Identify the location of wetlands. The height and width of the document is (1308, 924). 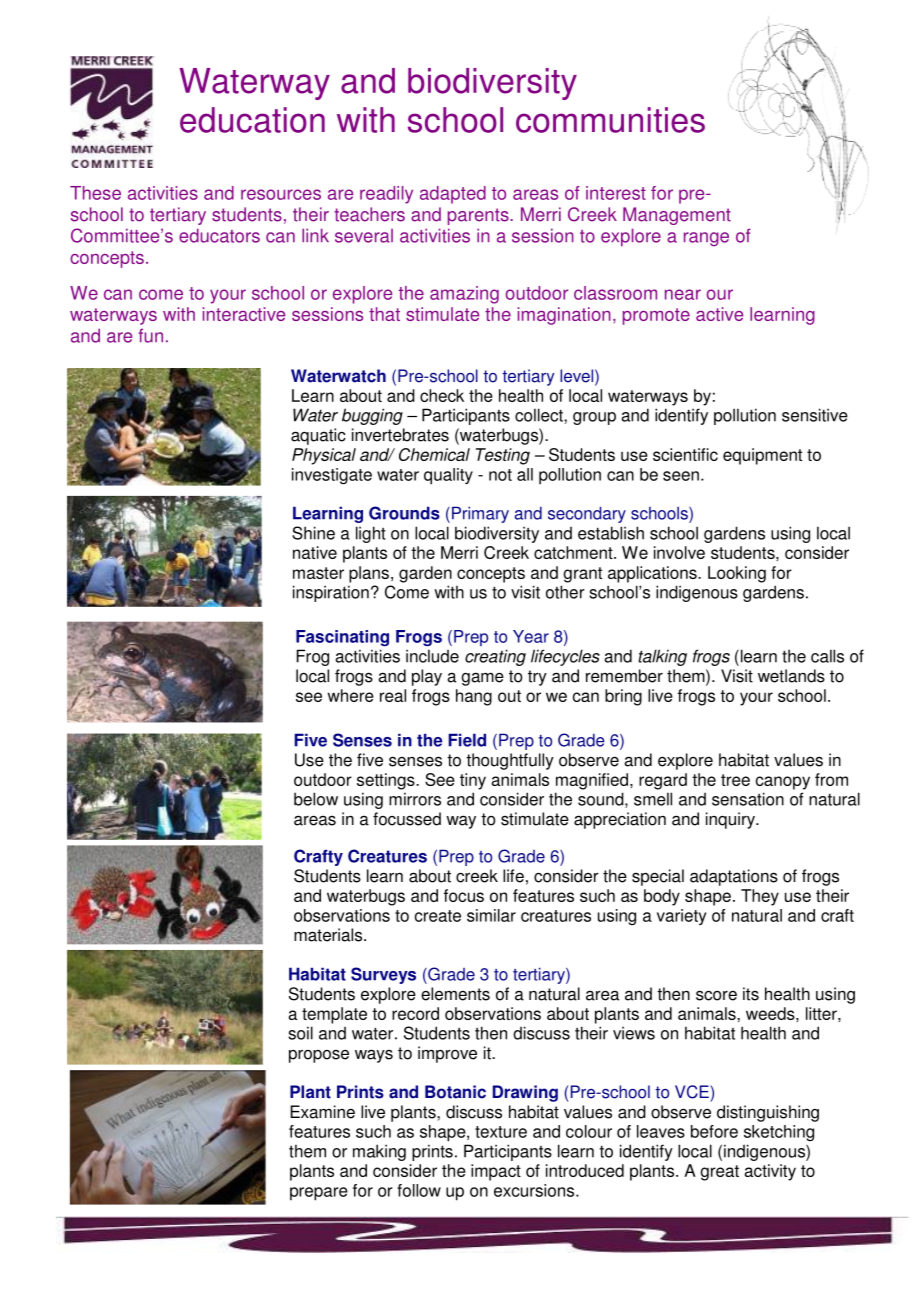
(791, 676).
